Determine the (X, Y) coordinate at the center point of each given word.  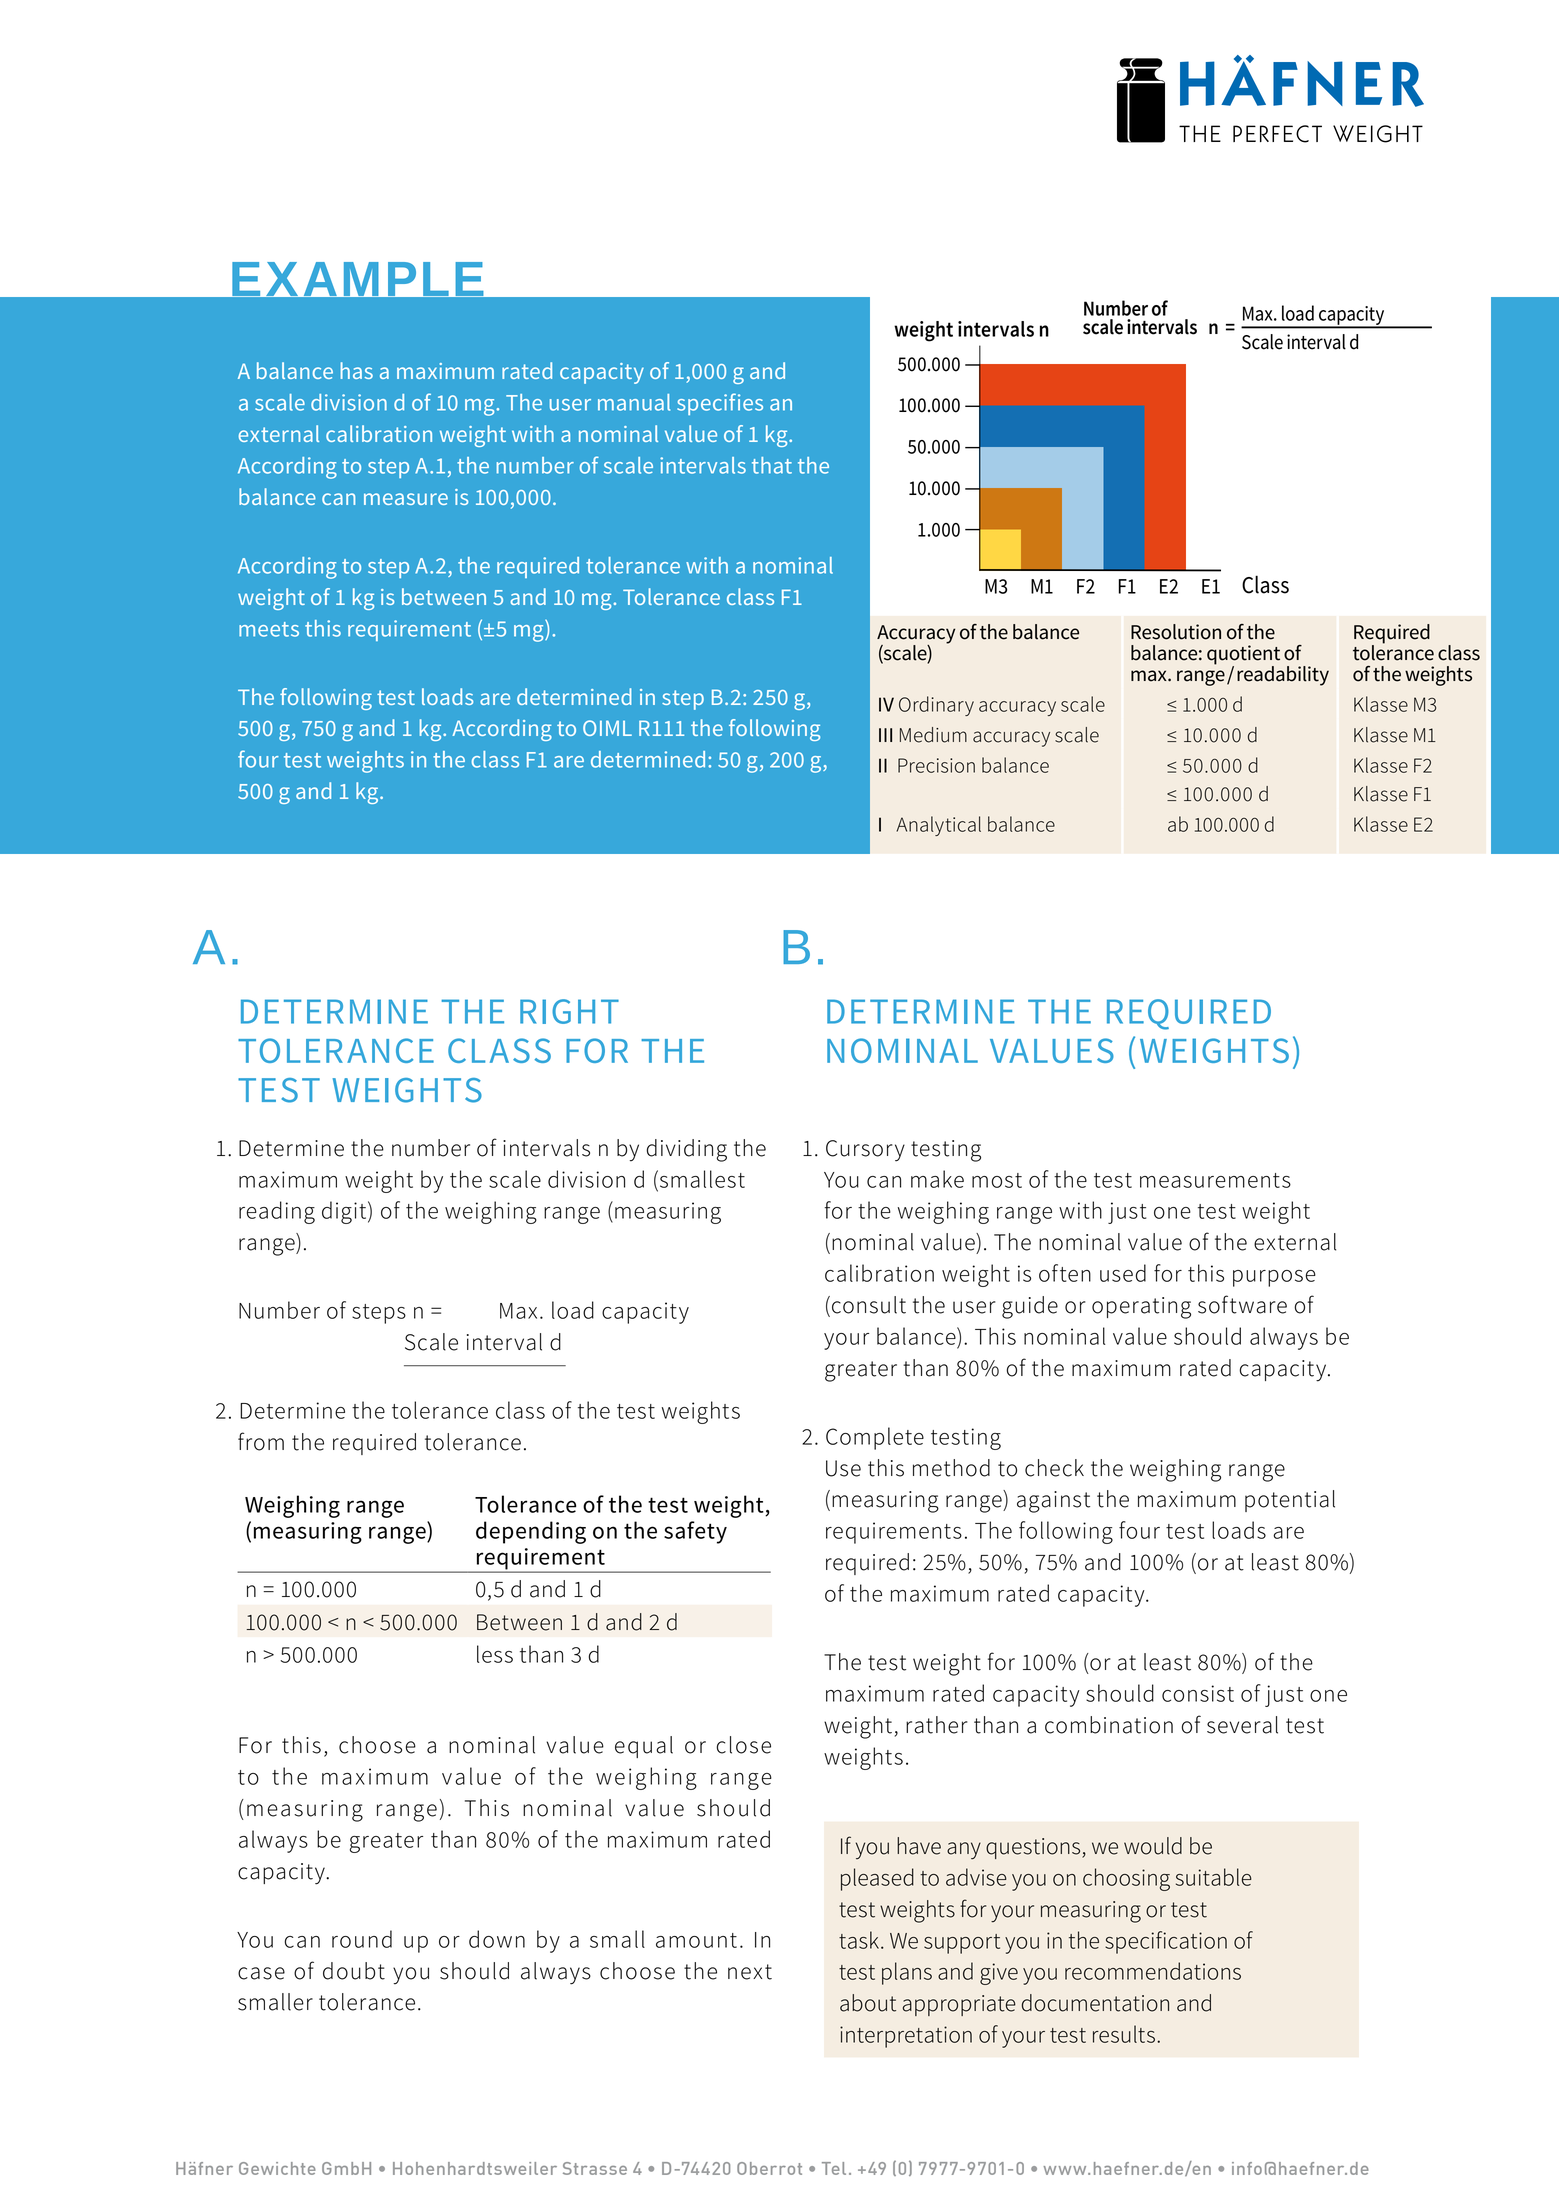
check (1054, 1468)
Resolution (1176, 632)
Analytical (938, 826)
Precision (936, 765)
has (357, 370)
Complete (875, 1438)
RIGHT (569, 1011)
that (772, 465)
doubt (354, 1971)
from (261, 1441)
